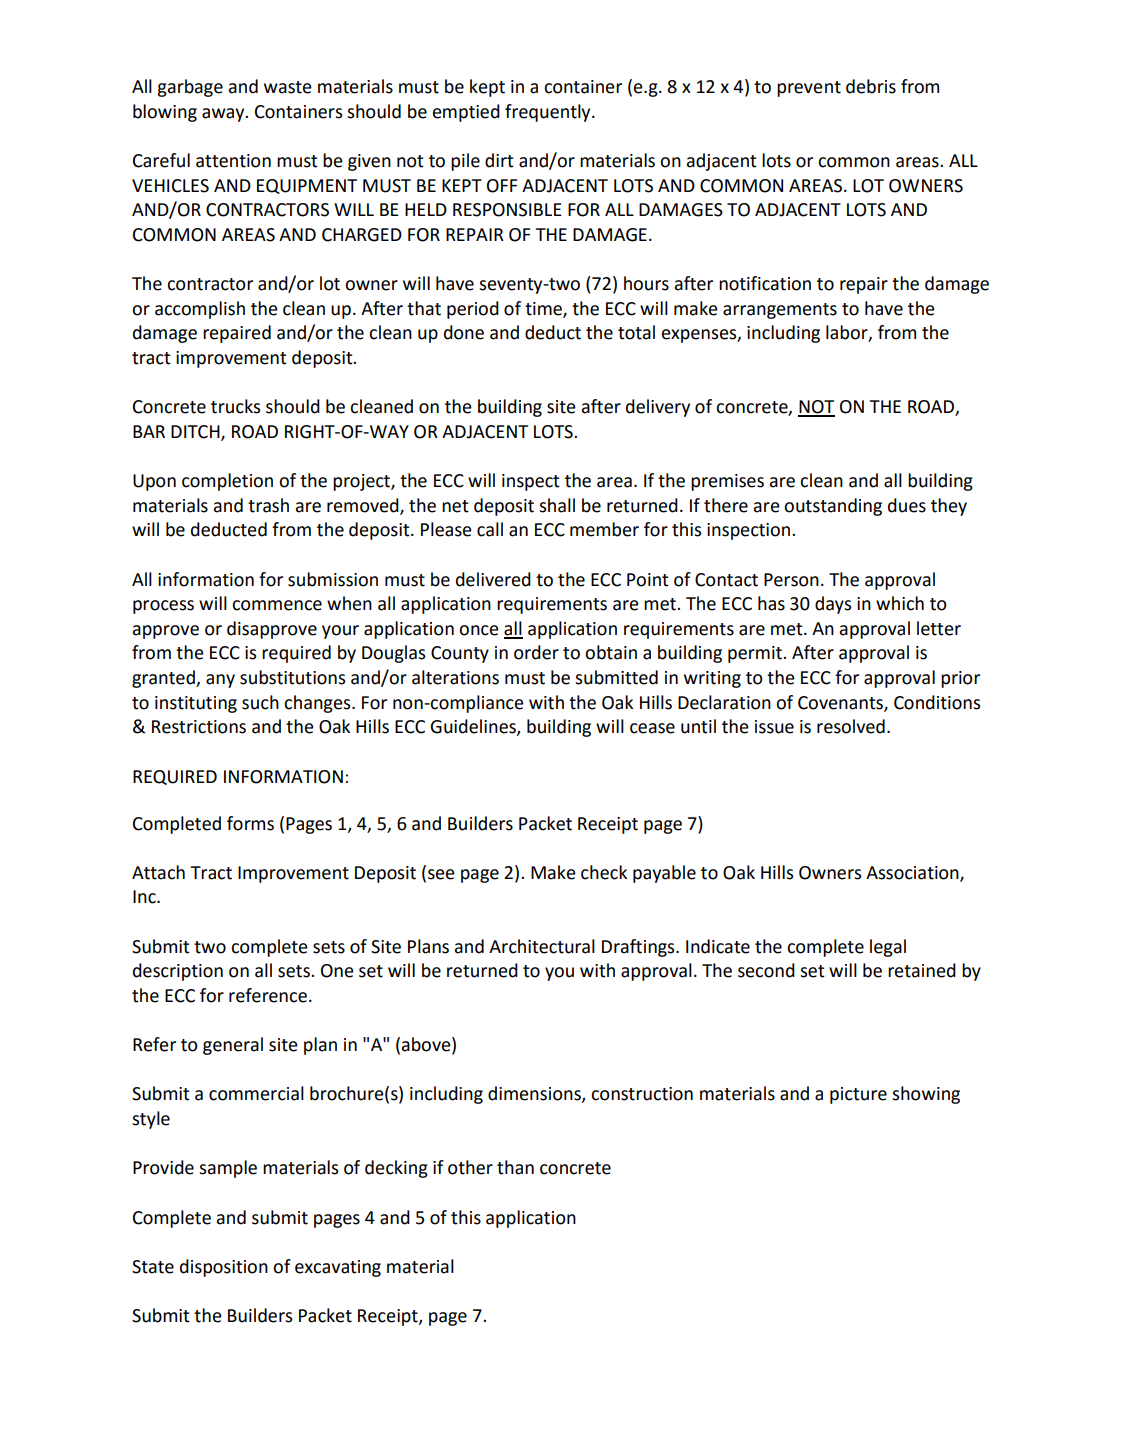 The width and height of the screenshot is (1122, 1452). What do you see at coordinates (224, 115) in the screenshot?
I see `away` at bounding box center [224, 115].
